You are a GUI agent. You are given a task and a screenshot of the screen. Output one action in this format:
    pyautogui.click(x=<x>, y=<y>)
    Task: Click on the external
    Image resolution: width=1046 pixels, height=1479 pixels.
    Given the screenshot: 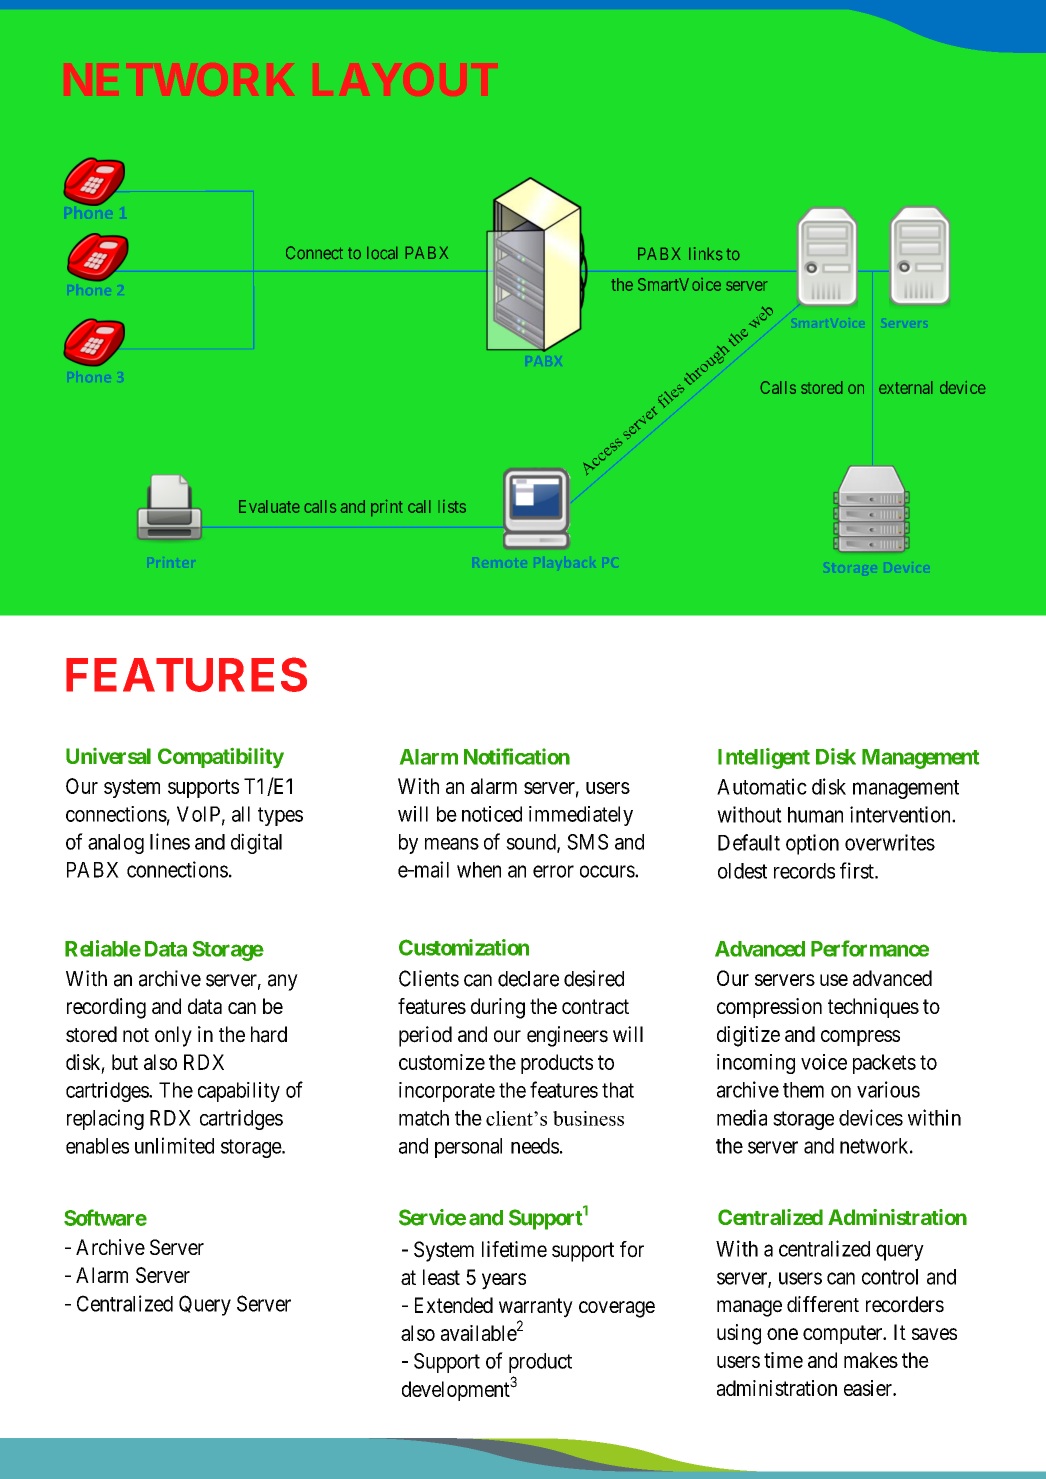 What is the action you would take?
    pyautogui.click(x=905, y=387)
